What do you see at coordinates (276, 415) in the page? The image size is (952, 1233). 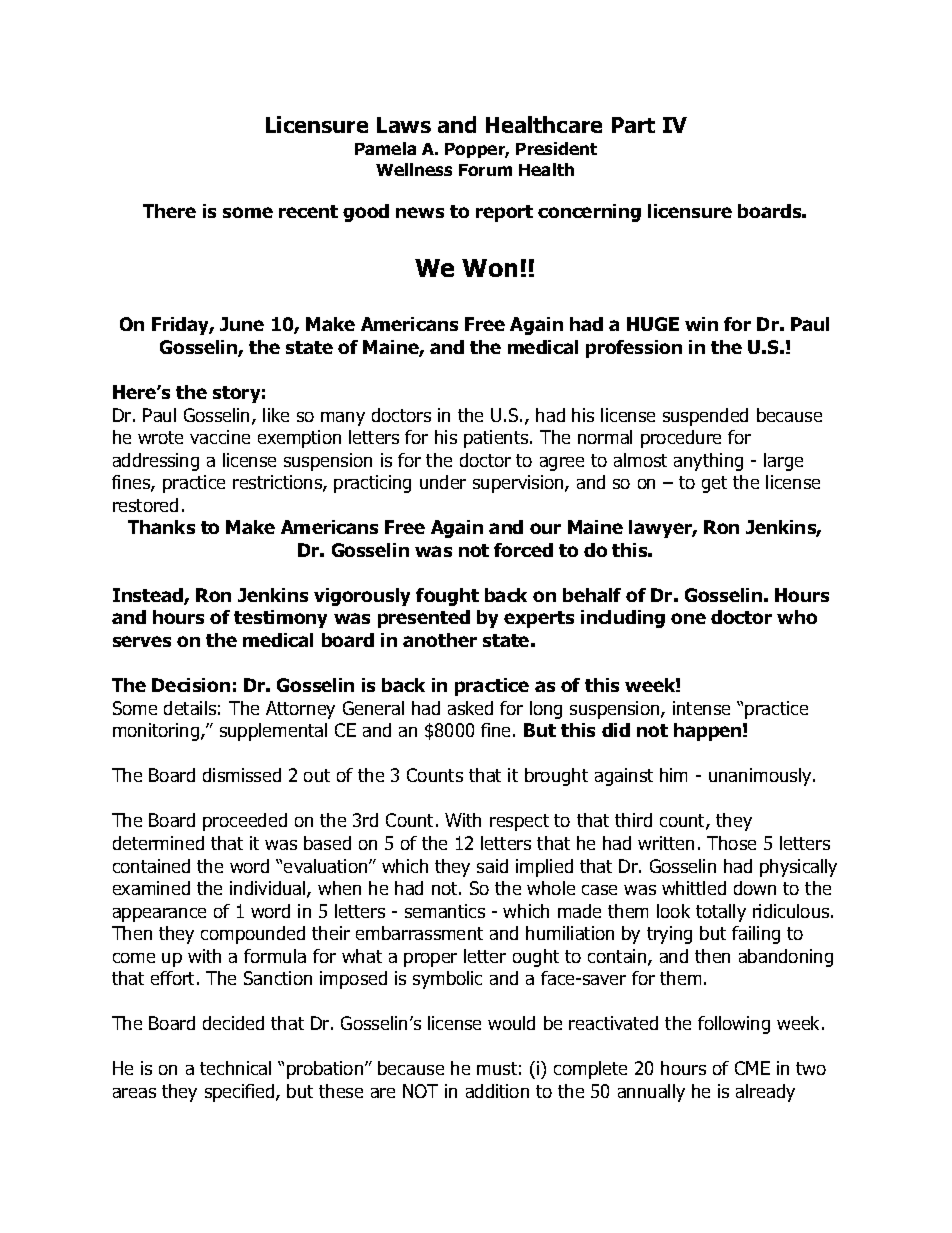 I see `like` at bounding box center [276, 415].
